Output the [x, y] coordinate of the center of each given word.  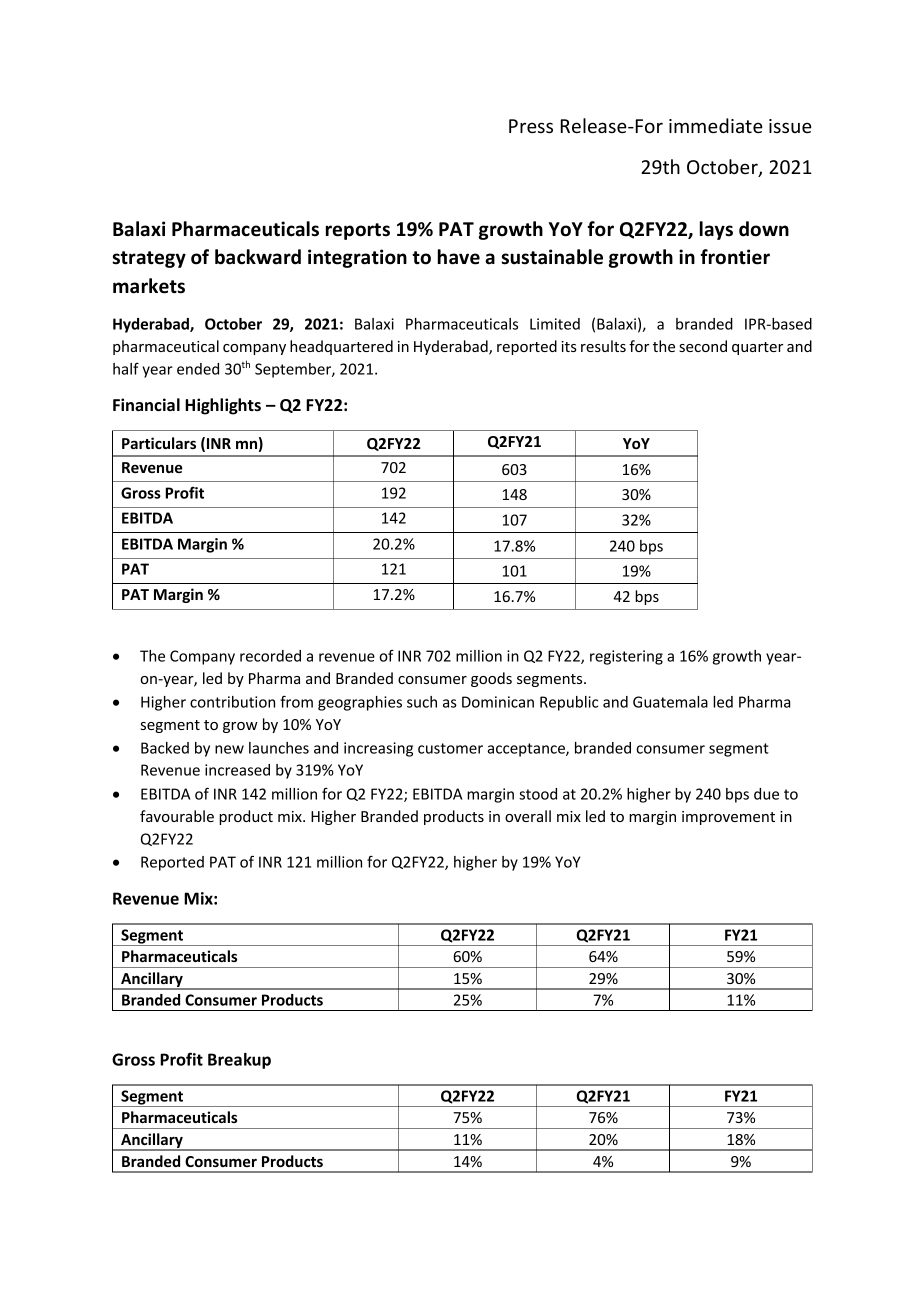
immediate [716, 125]
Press [531, 126]
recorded [270, 656]
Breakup [239, 1061]
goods [491, 679]
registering [626, 657]
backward [258, 257]
